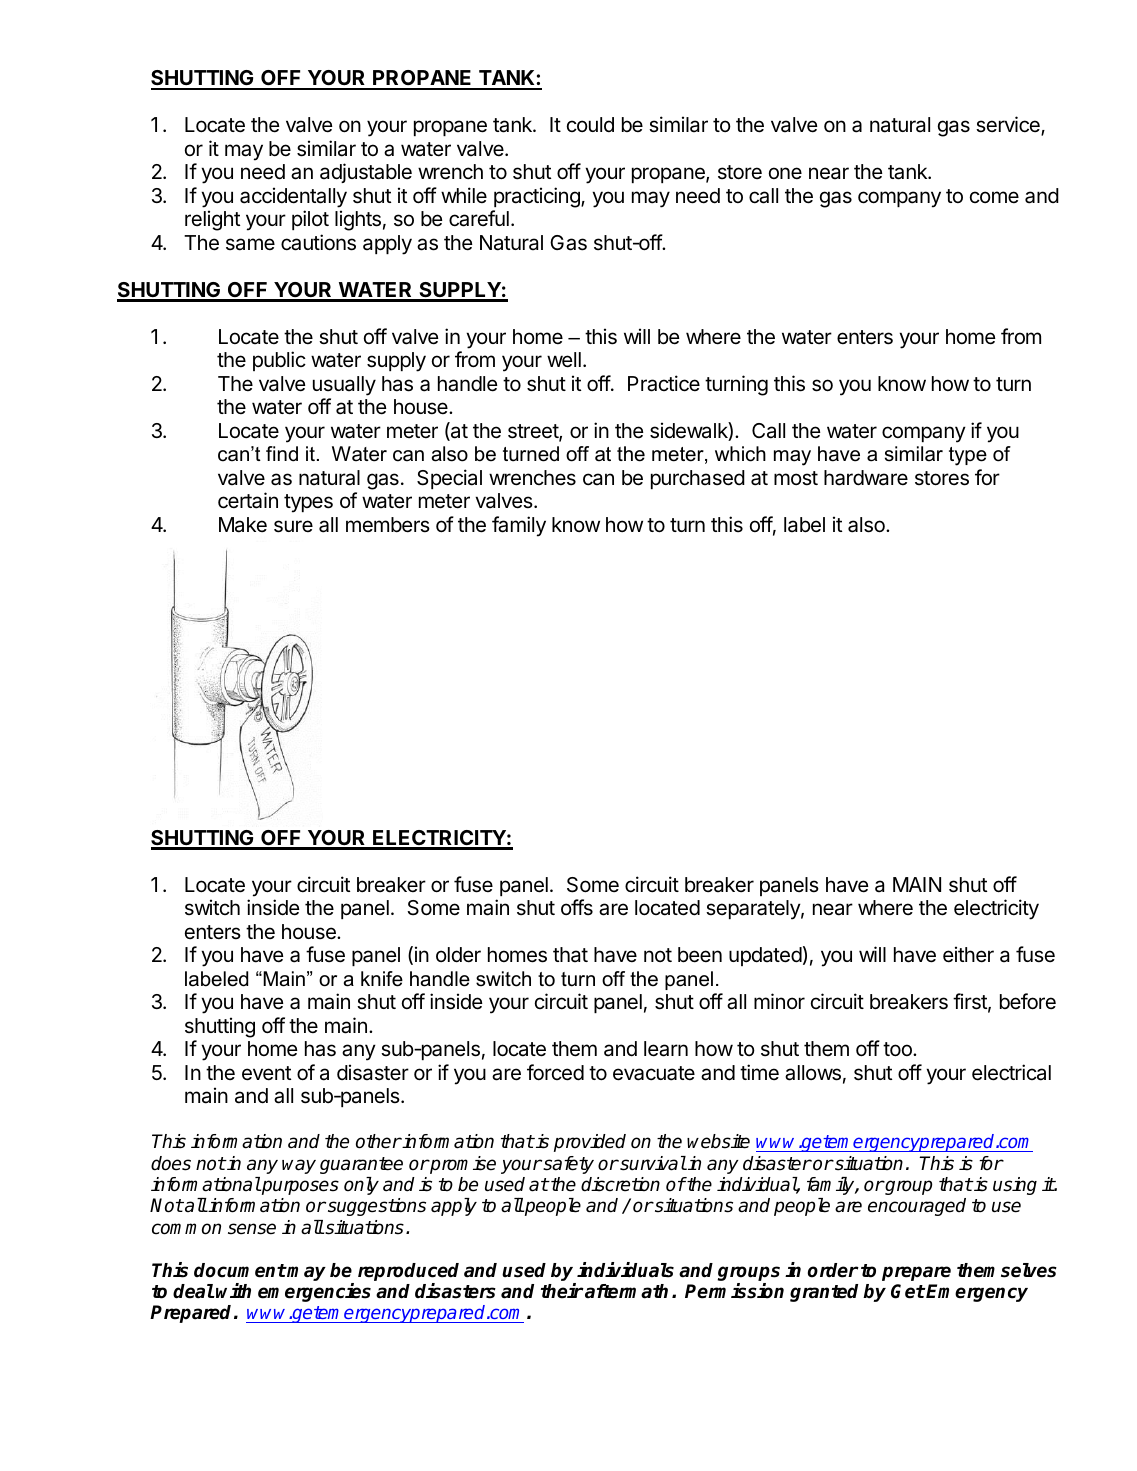  I want to click on hardware, so click(866, 478).
